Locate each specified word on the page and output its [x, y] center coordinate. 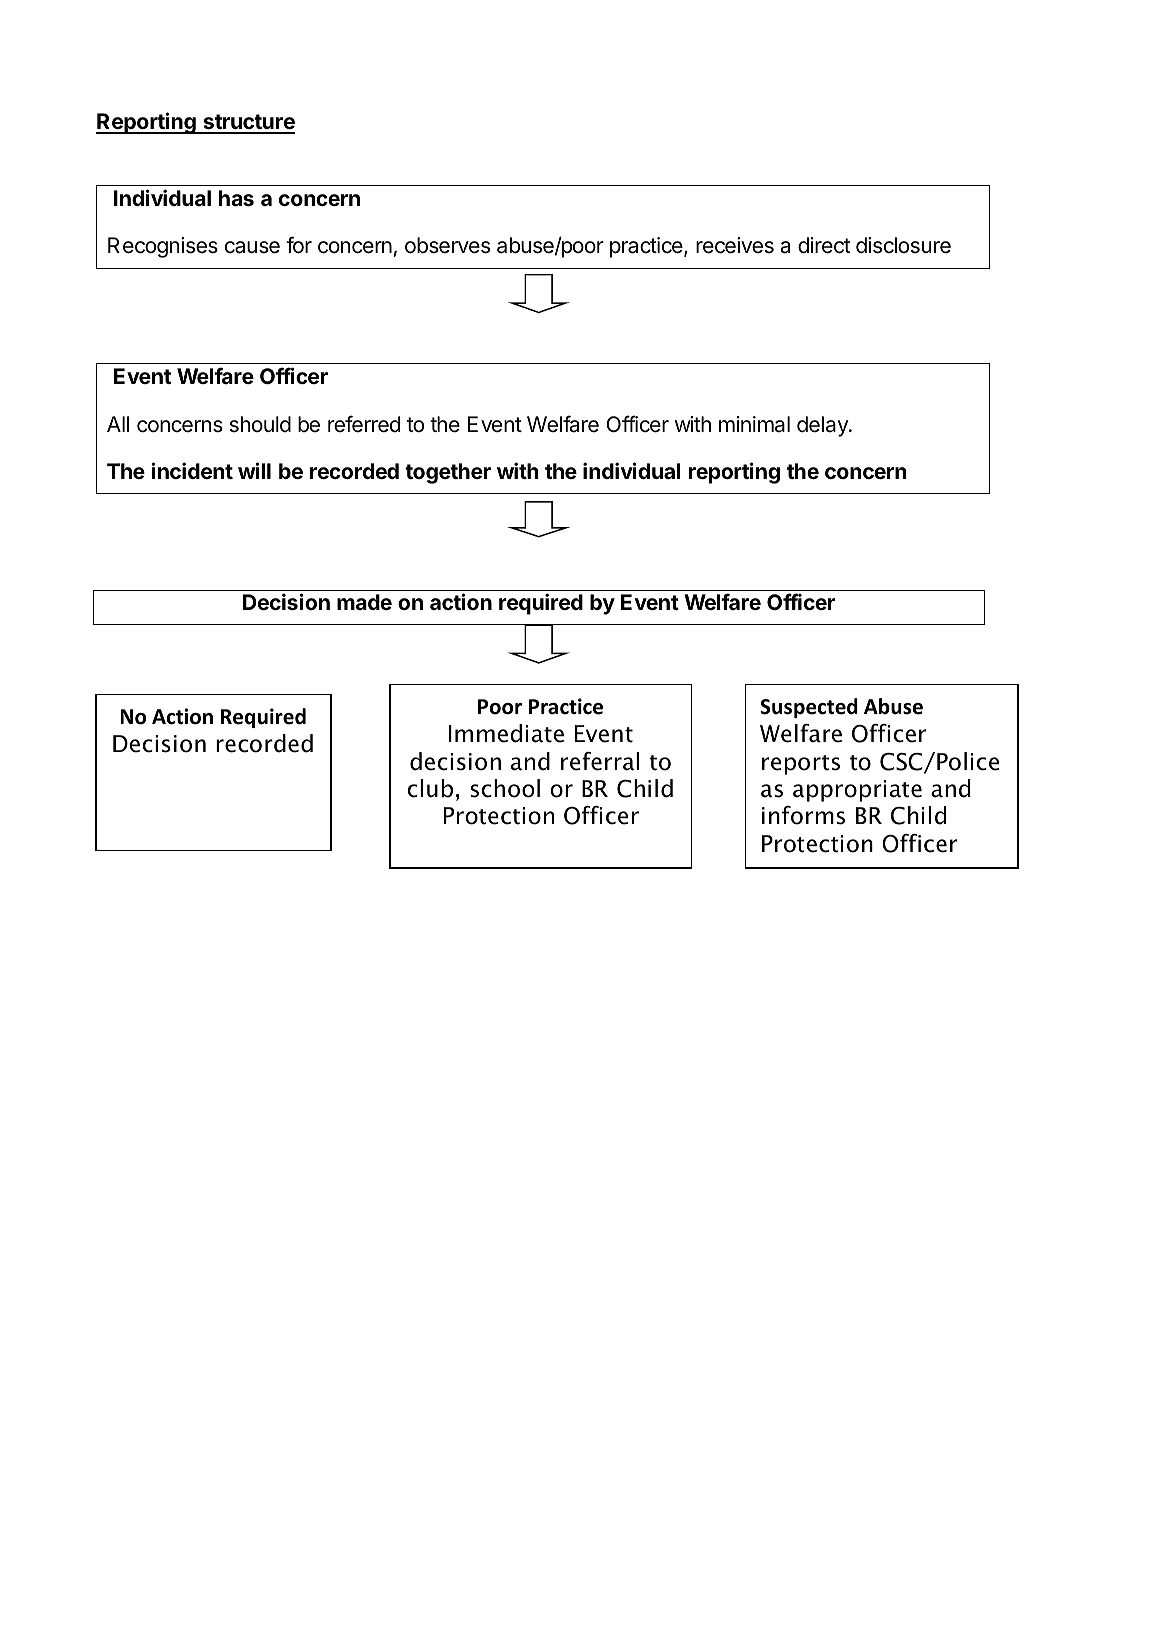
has [236, 198]
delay [823, 426]
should [260, 424]
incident [192, 470]
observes [447, 245]
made [364, 602]
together [448, 473]
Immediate [506, 733]
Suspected [809, 708]
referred [364, 424]
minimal [754, 424]
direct [824, 245]
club [430, 788]
